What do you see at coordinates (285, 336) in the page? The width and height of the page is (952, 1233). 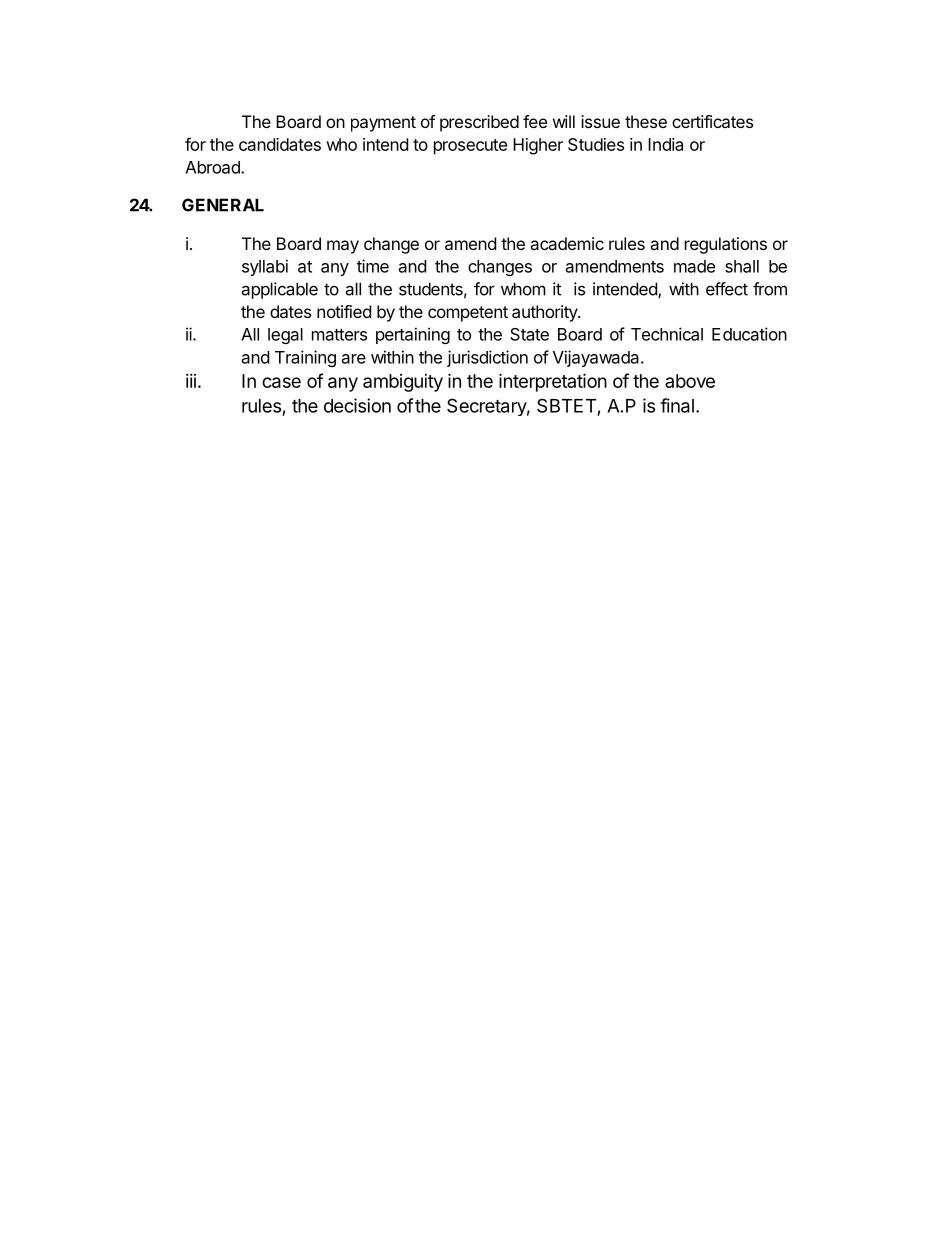 I see `legal` at bounding box center [285, 336].
